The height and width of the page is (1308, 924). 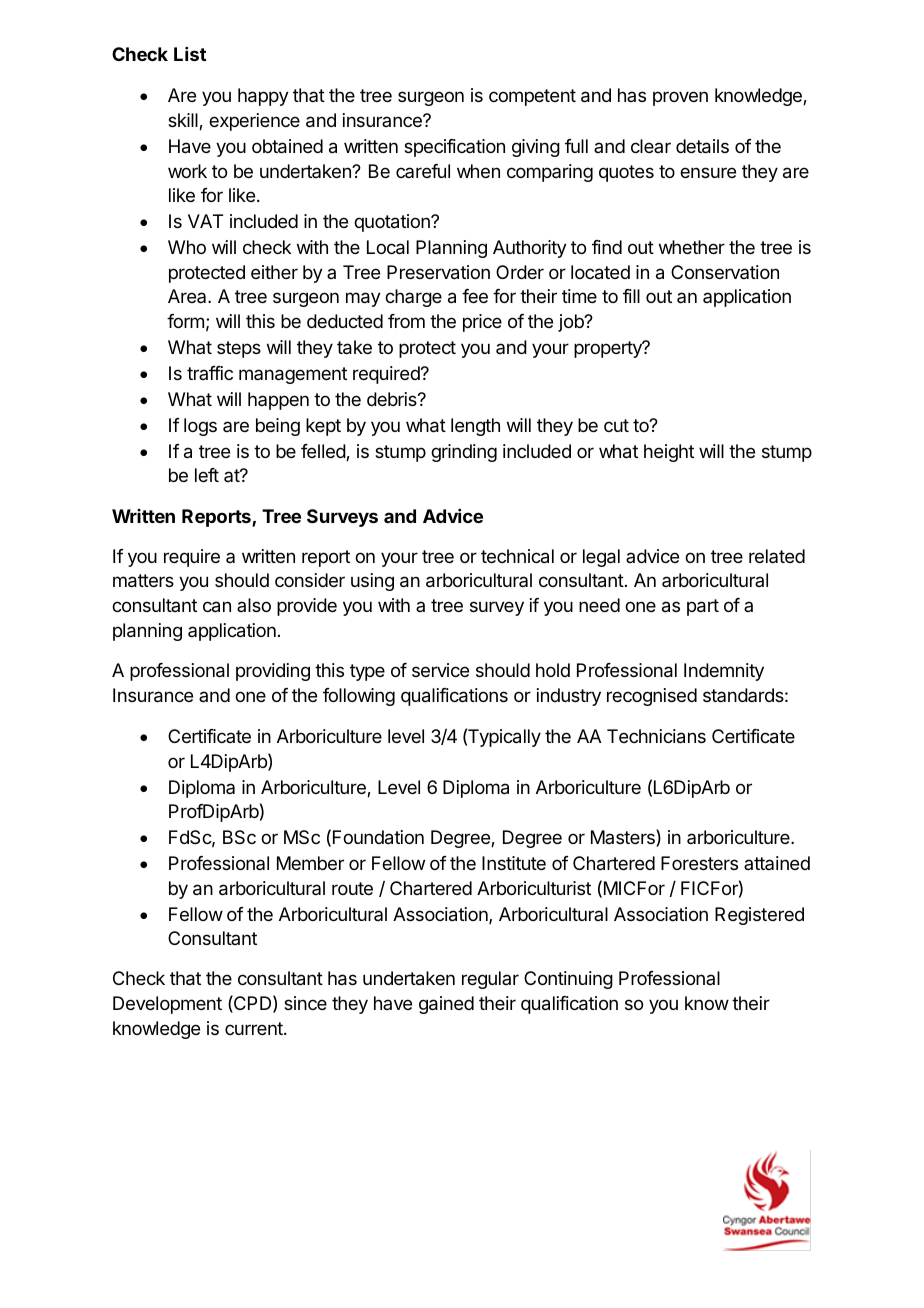 What do you see at coordinates (217, 607) in the page?
I see `can` at bounding box center [217, 607].
